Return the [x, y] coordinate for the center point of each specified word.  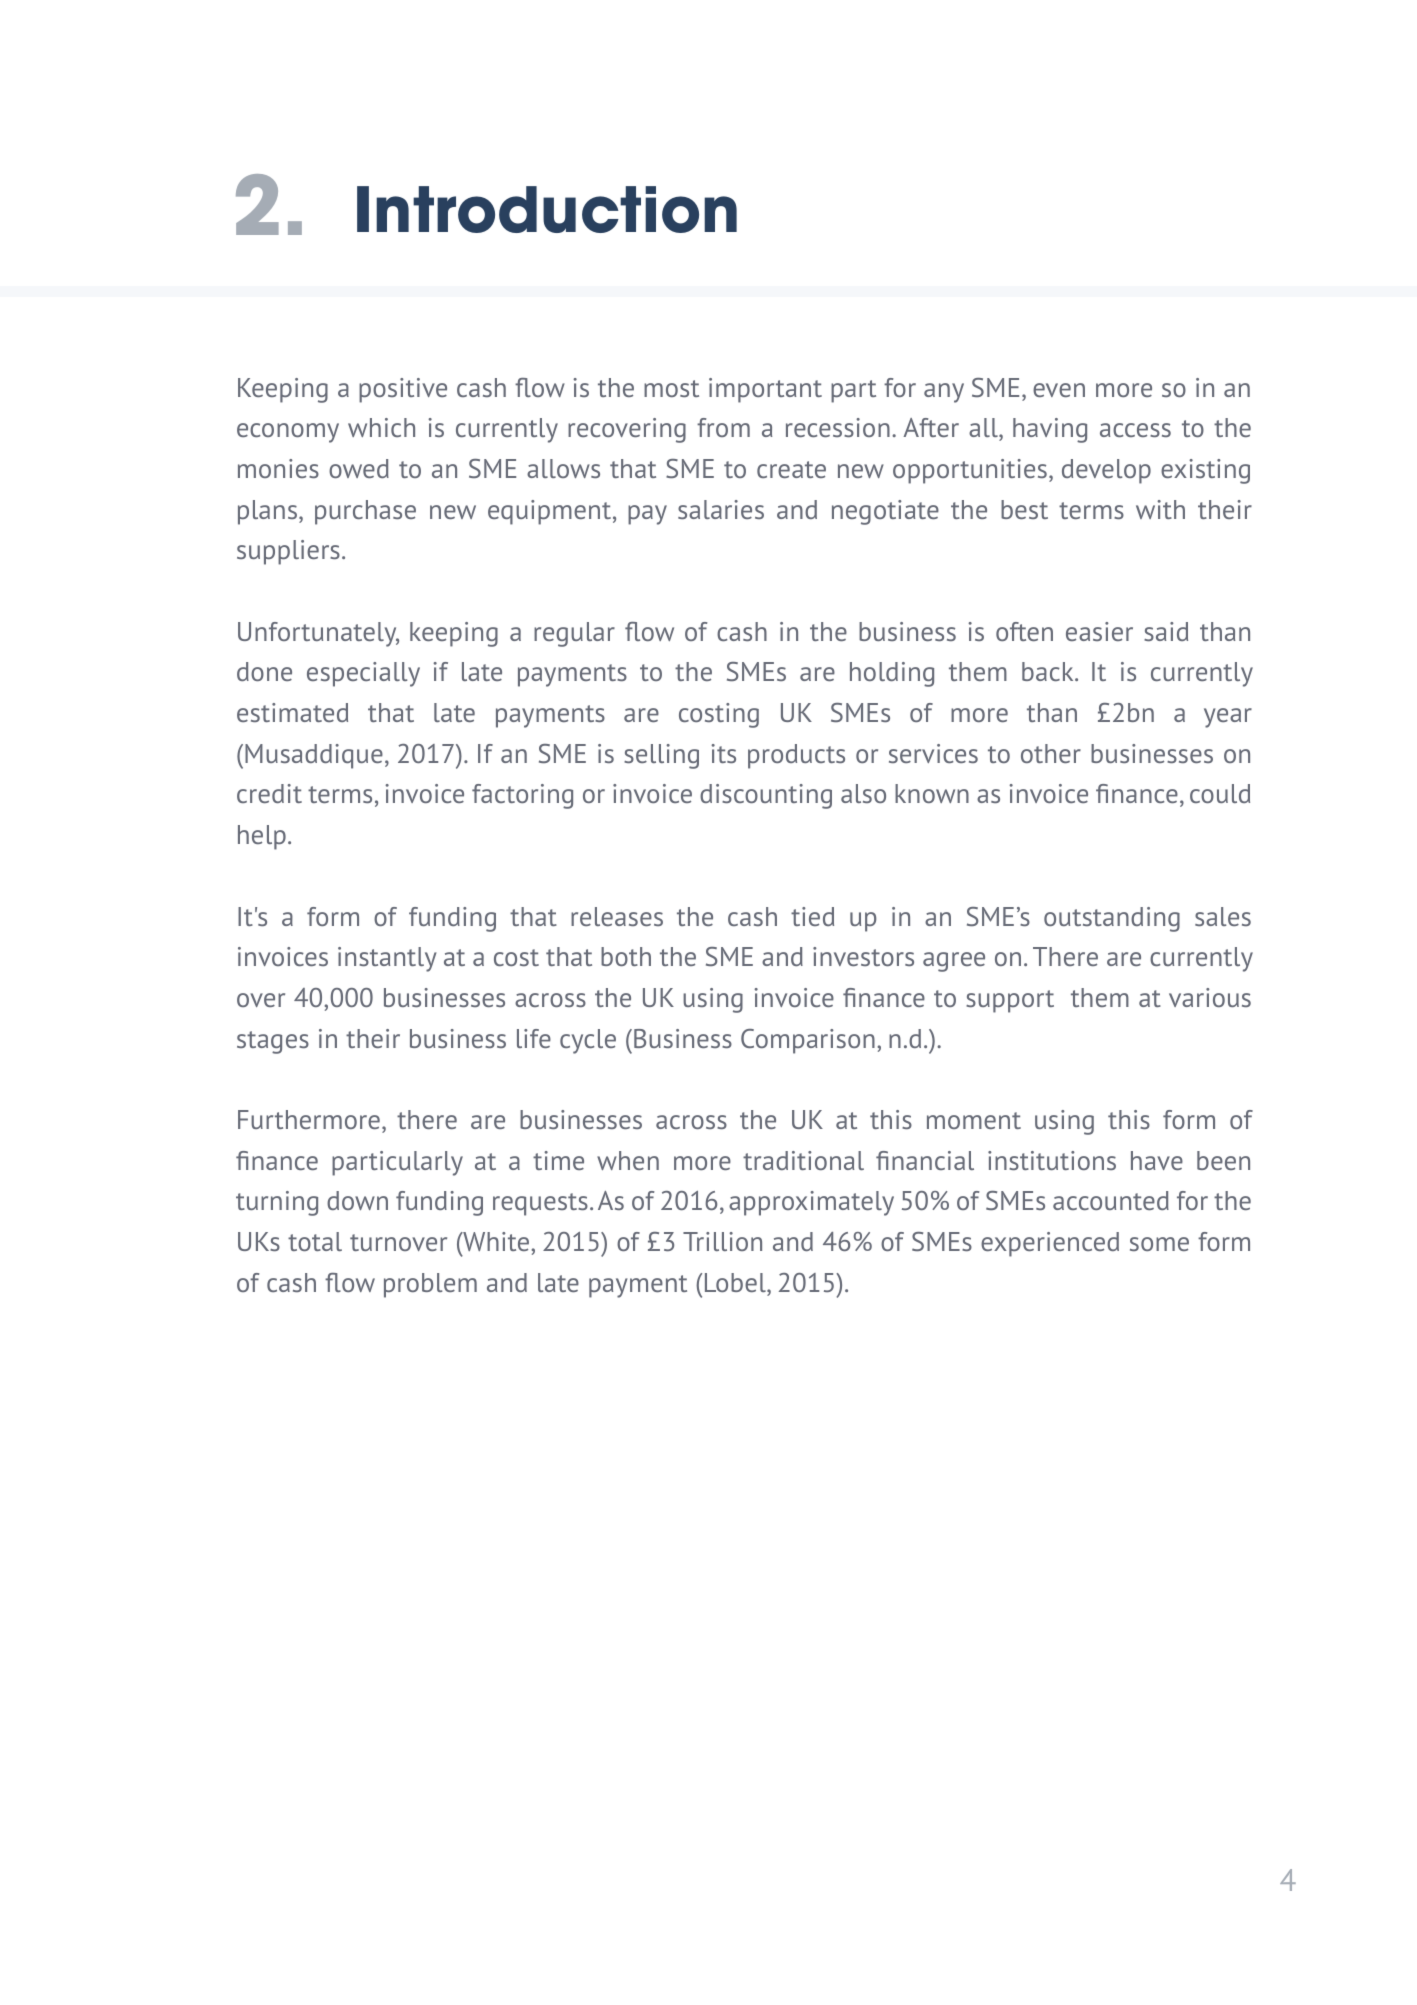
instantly [387, 959]
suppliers [288, 552]
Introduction [547, 209]
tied [812, 916]
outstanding [1112, 919]
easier [1099, 631]
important [765, 390]
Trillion [722, 1241]
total [315, 1241]
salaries [721, 509]
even [1059, 390]
